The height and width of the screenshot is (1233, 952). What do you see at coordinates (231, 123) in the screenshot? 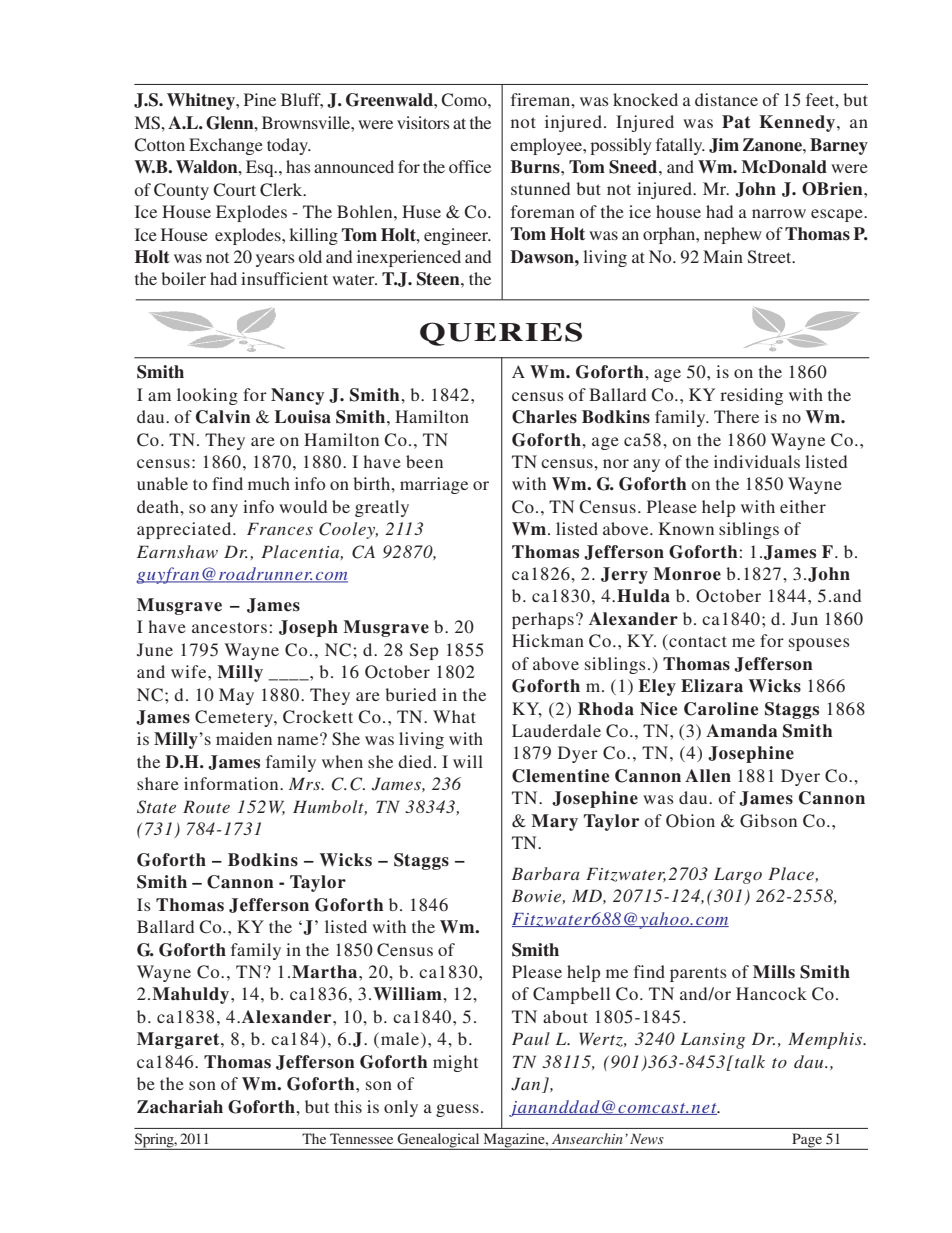
I see `Glenn` at bounding box center [231, 123].
